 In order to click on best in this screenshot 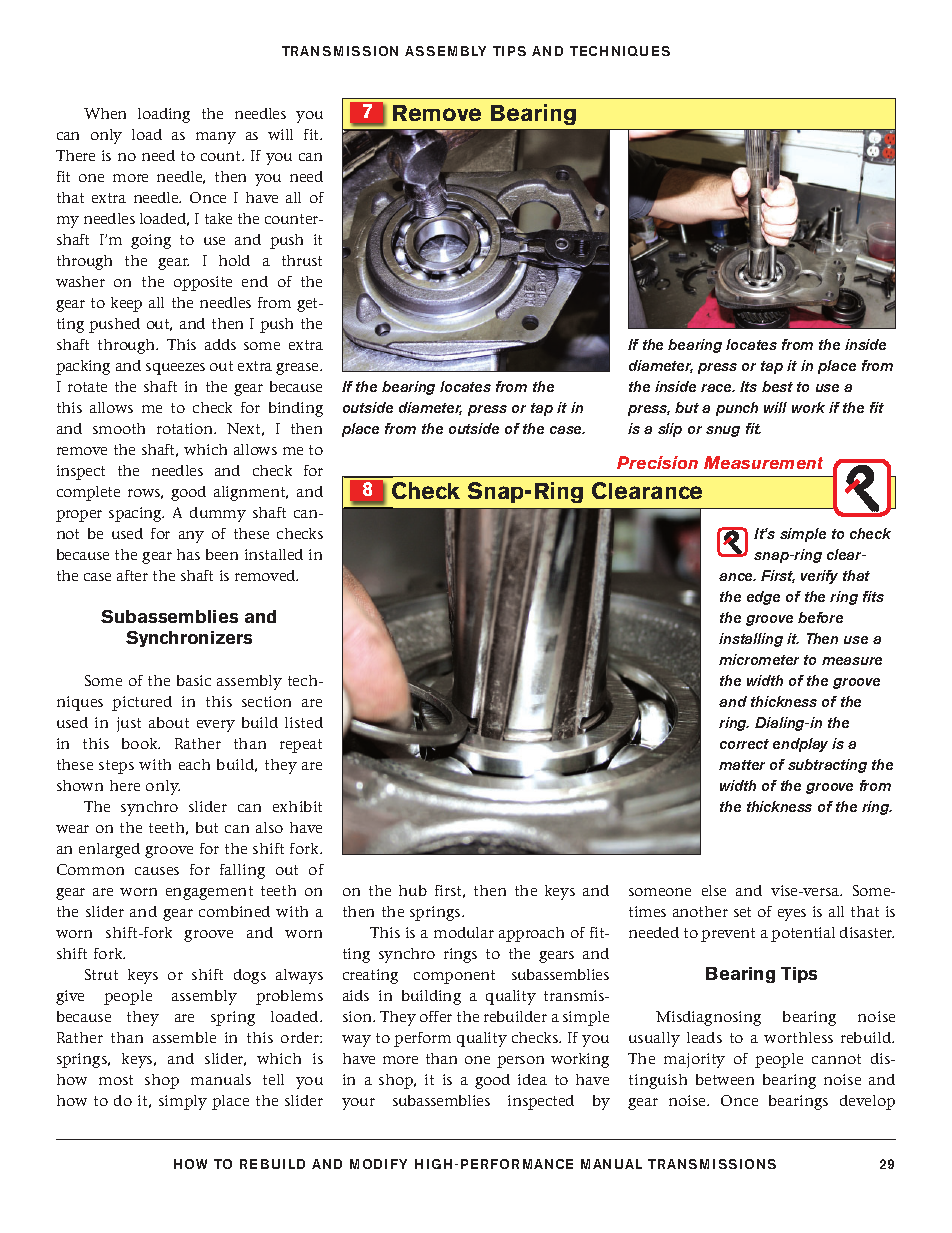, I will do `click(777, 386)`.
